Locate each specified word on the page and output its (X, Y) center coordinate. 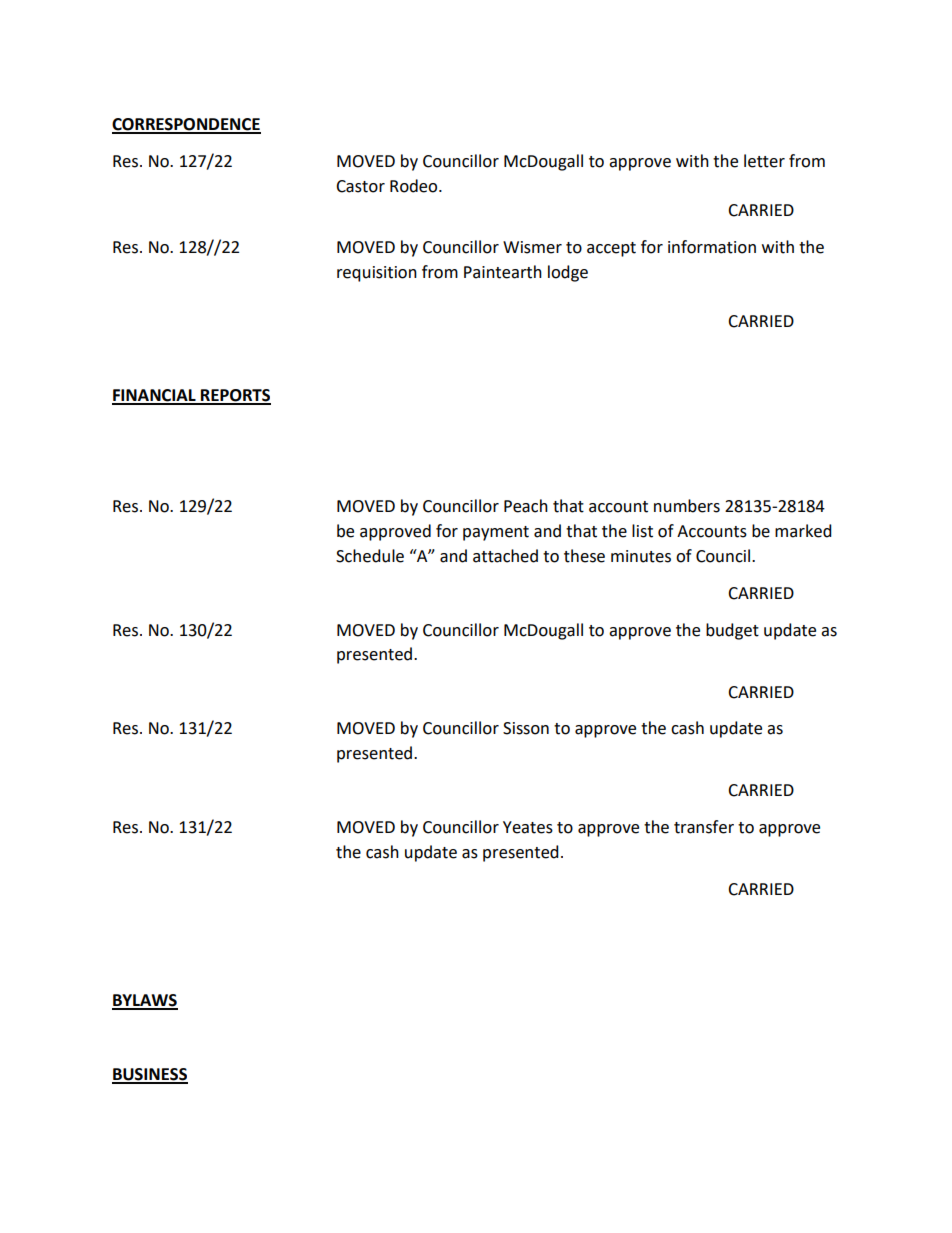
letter (764, 161)
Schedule (370, 556)
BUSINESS (150, 1075)
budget (732, 631)
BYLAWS (145, 1001)
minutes (641, 556)
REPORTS (235, 396)
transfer (704, 827)
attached (505, 556)
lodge (568, 273)
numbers (687, 506)
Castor (360, 186)
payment (496, 533)
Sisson (526, 728)
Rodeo (415, 186)
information (712, 247)
